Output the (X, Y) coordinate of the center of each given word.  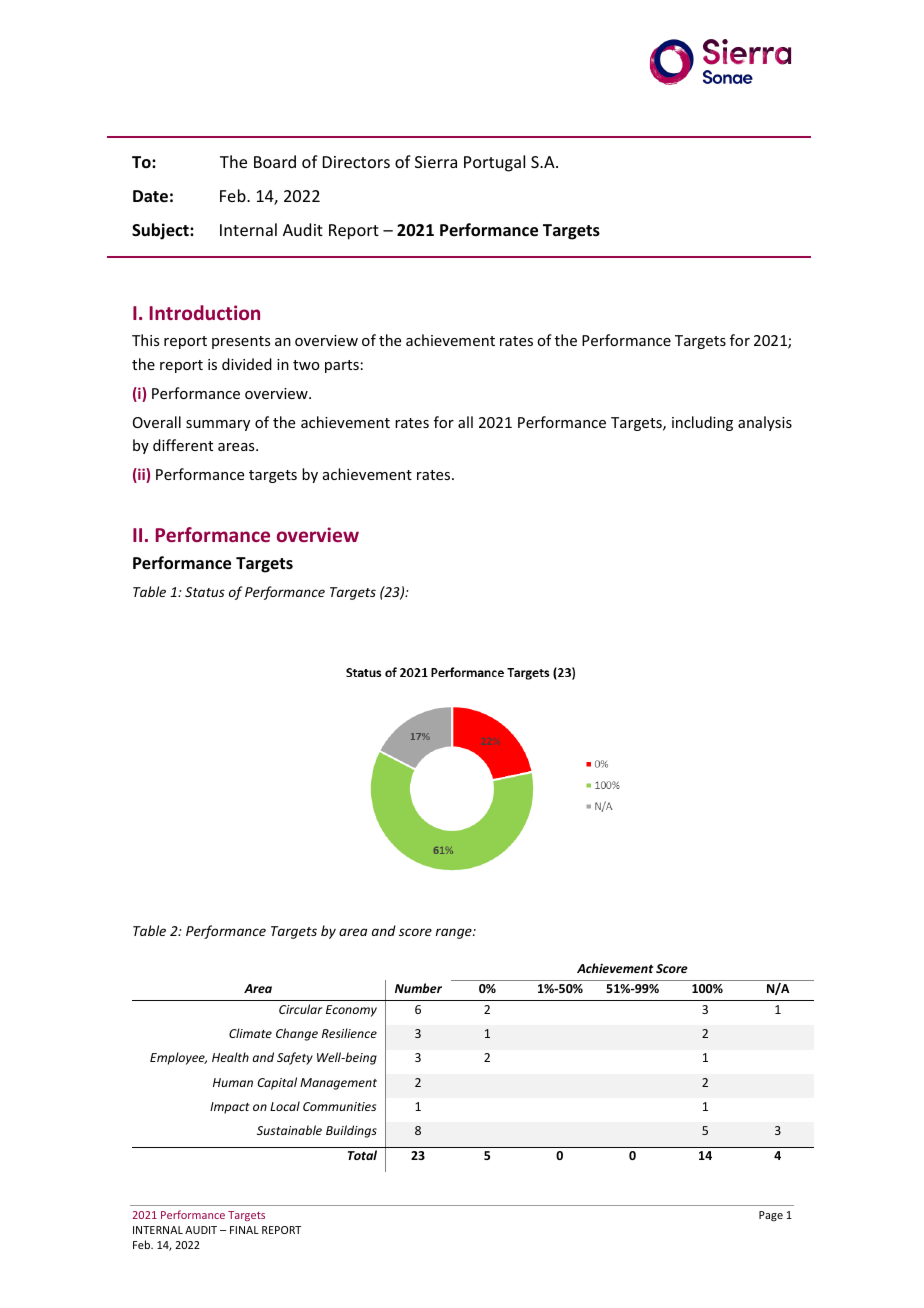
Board (275, 161)
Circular (300, 1009)
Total (362, 1155)
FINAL (244, 1230)
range (454, 933)
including (702, 423)
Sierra (436, 162)
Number (418, 988)
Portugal (494, 163)
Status (205, 592)
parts (342, 366)
